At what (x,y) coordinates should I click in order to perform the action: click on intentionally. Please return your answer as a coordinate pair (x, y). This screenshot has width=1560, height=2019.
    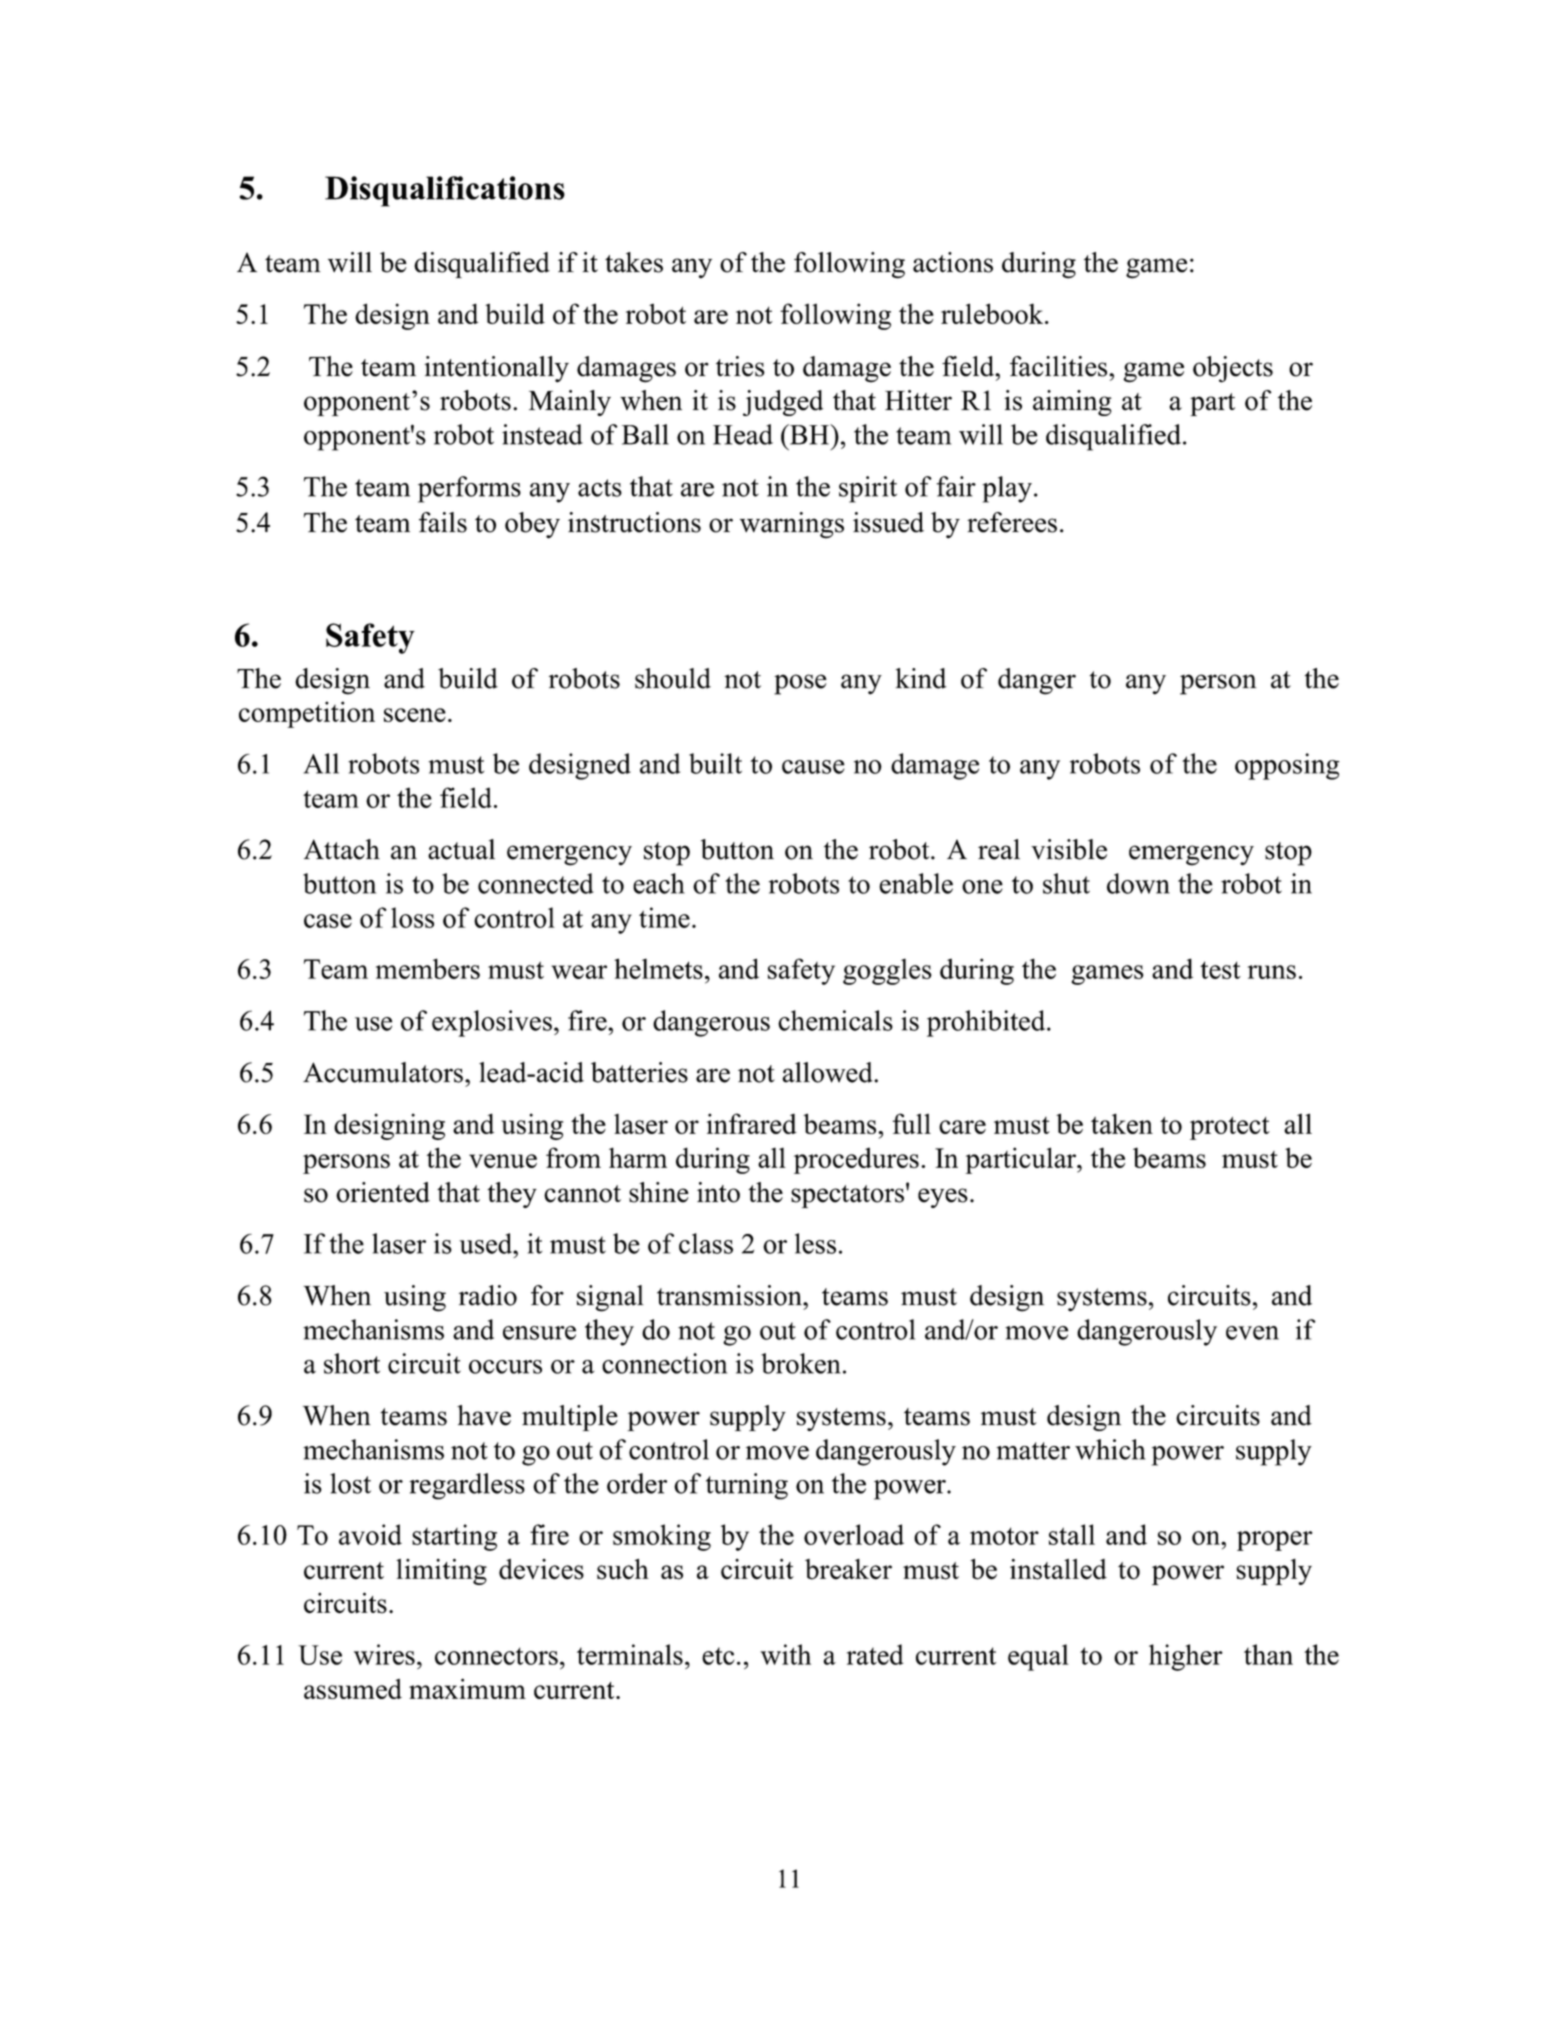
    Looking at the image, I should click on (496, 369).
